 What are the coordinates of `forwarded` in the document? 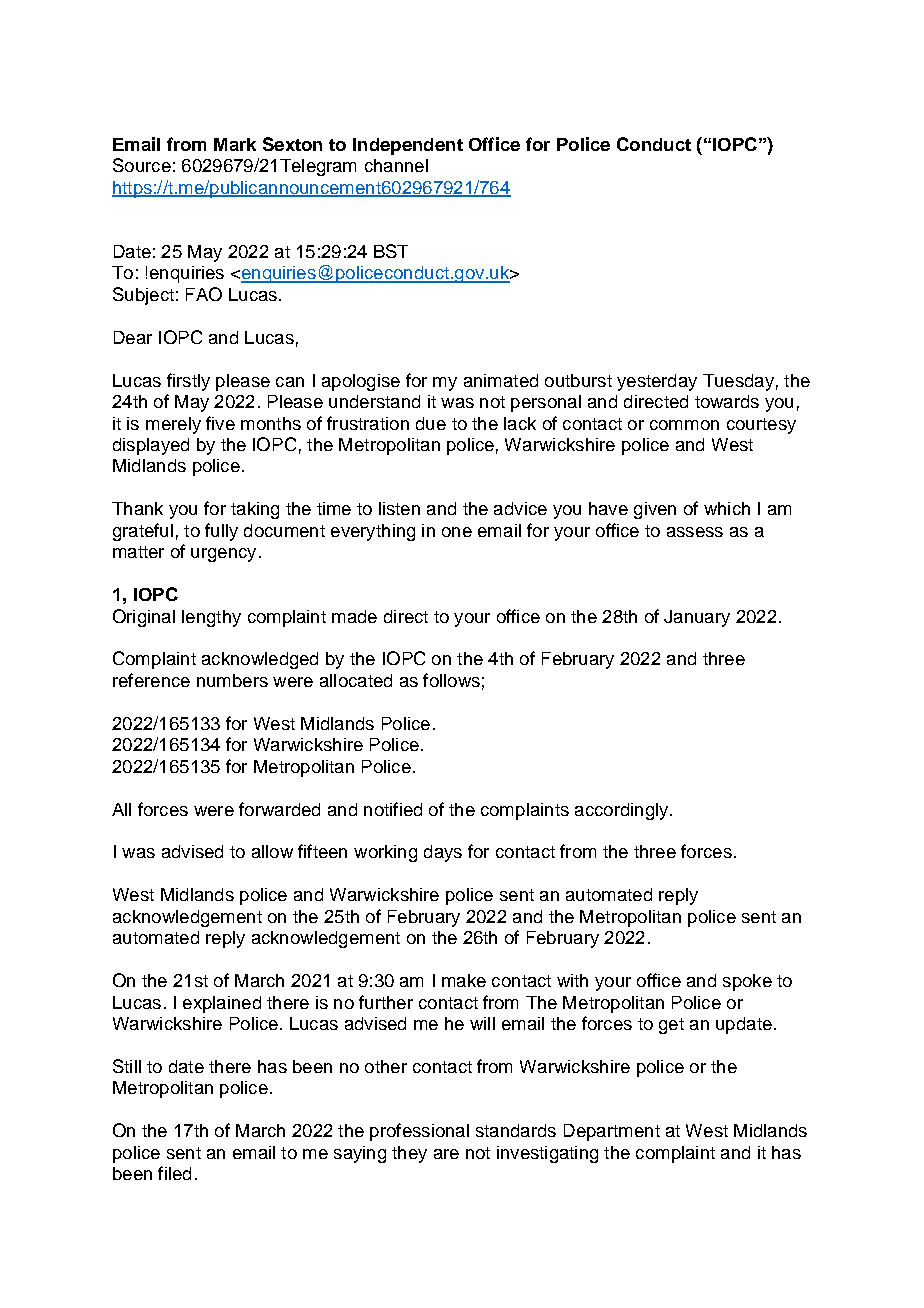 It's located at (279, 809).
